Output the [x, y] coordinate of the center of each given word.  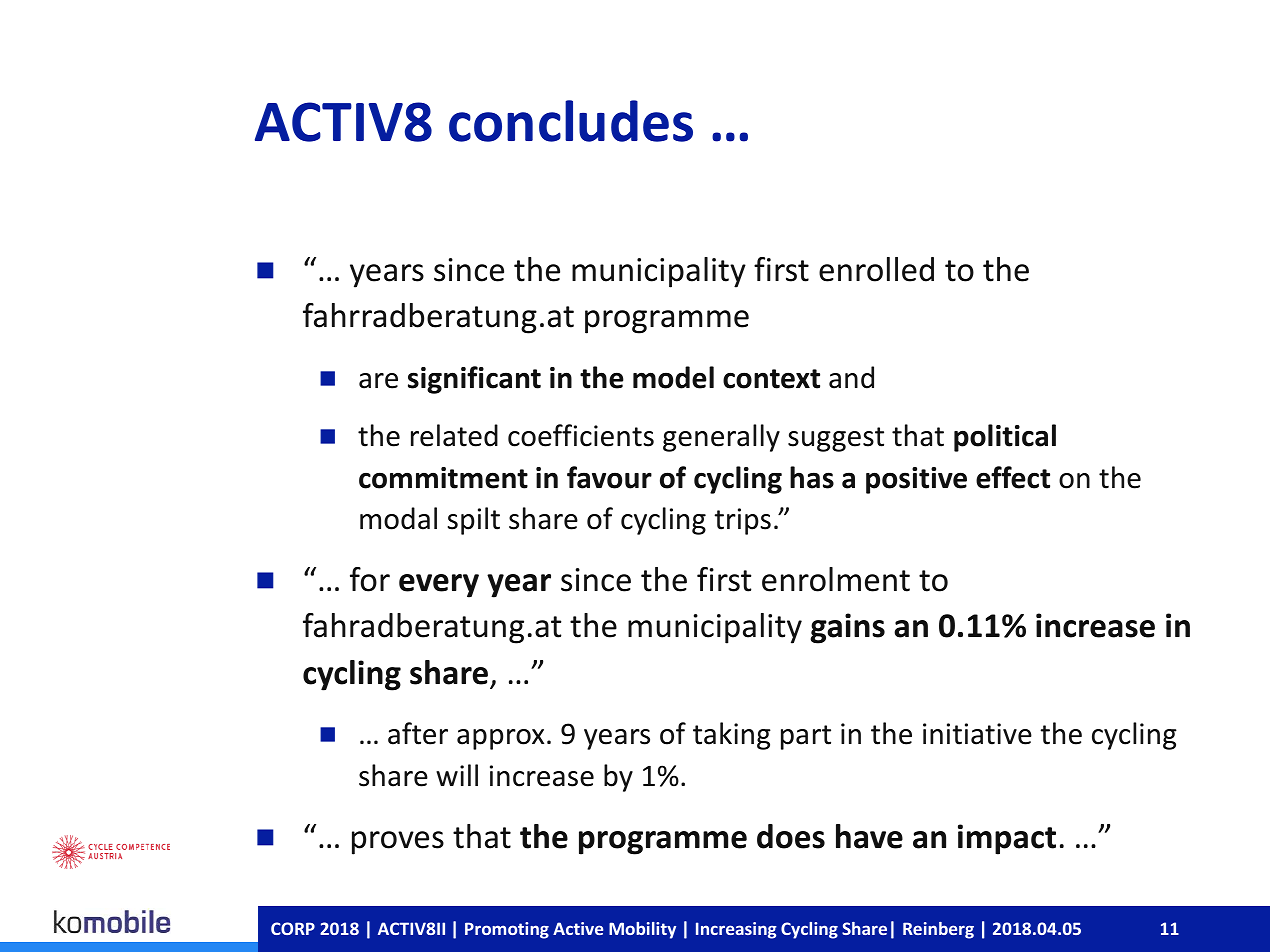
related [454, 435]
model [673, 377]
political [1005, 438]
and [851, 377]
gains [847, 628]
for [370, 579]
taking [732, 736]
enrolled [876, 269]
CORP [293, 928]
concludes [571, 121]
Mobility [642, 930]
